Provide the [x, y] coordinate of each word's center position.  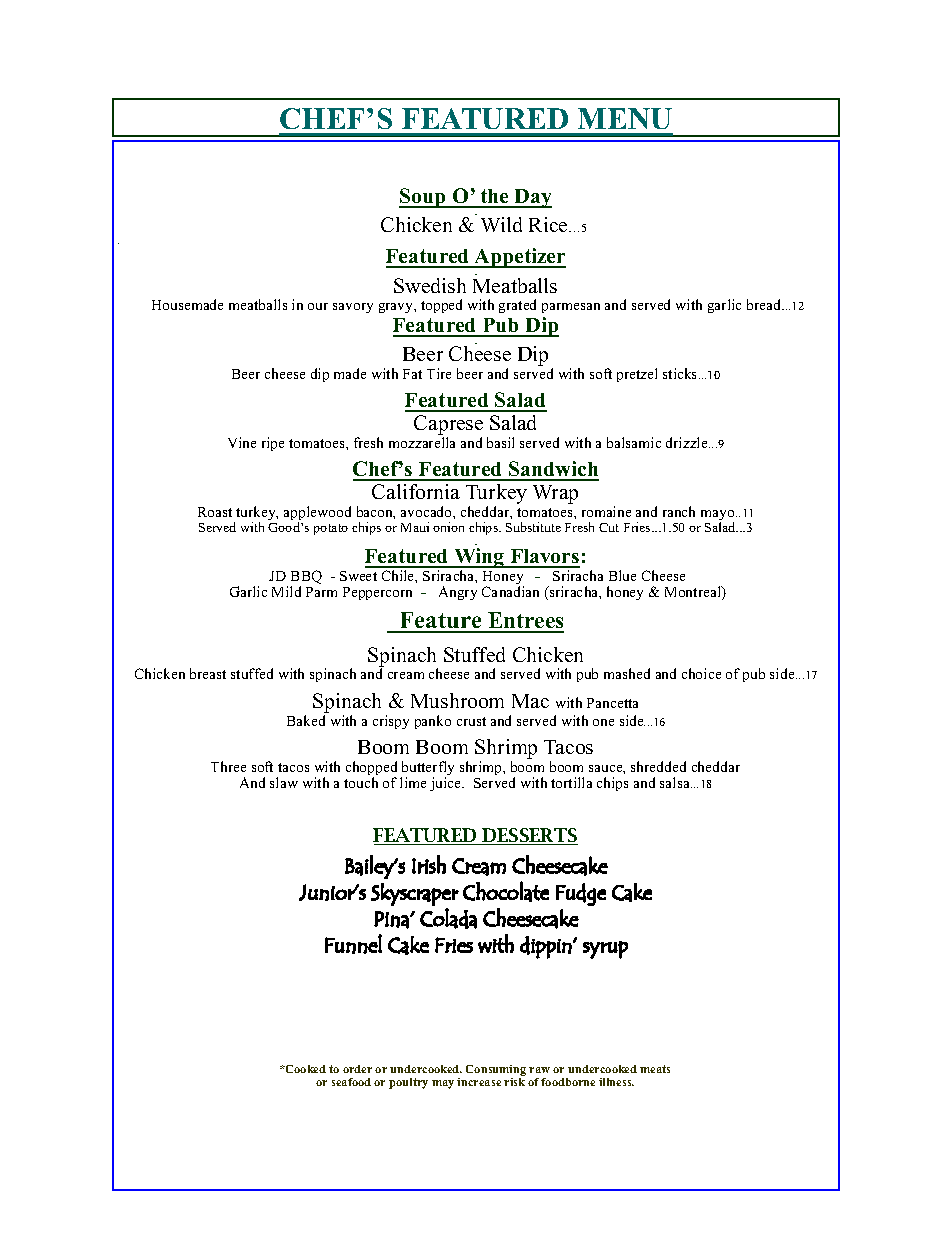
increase [479, 1082]
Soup [423, 198]
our [318, 306]
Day [532, 198]
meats [655, 1069]
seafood [351, 1082]
